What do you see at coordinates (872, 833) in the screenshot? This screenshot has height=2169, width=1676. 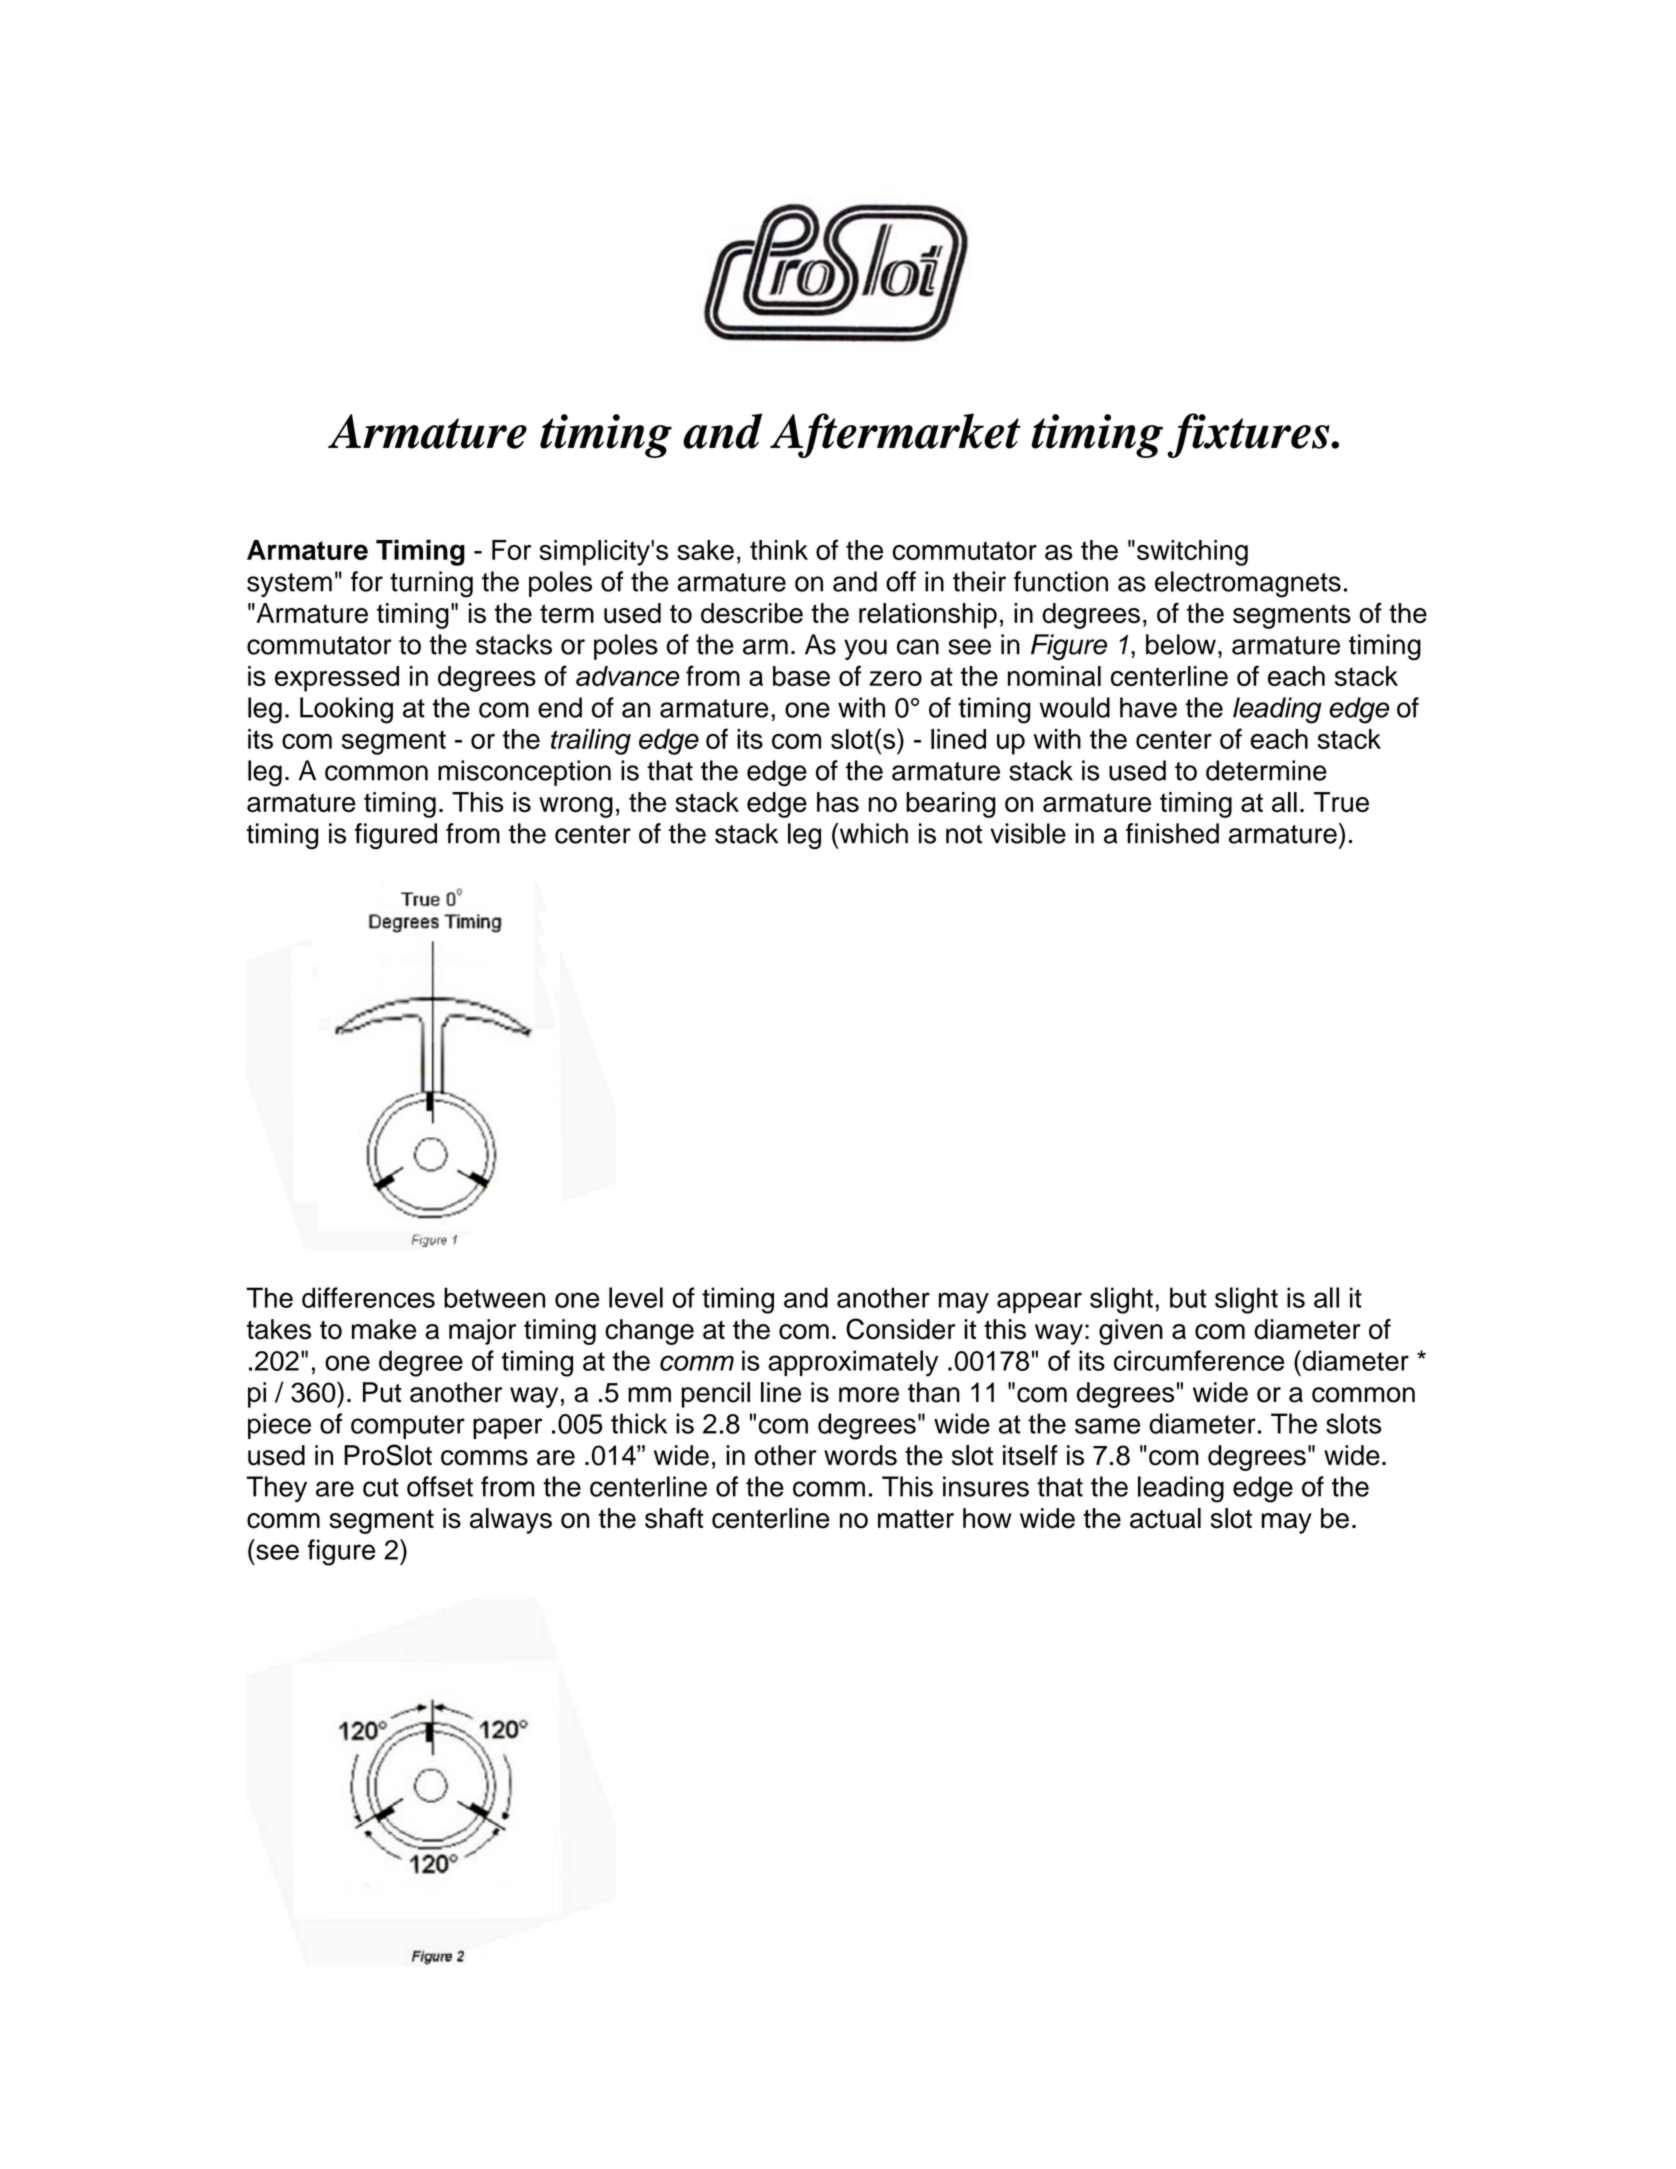 I see `which` at bounding box center [872, 833].
